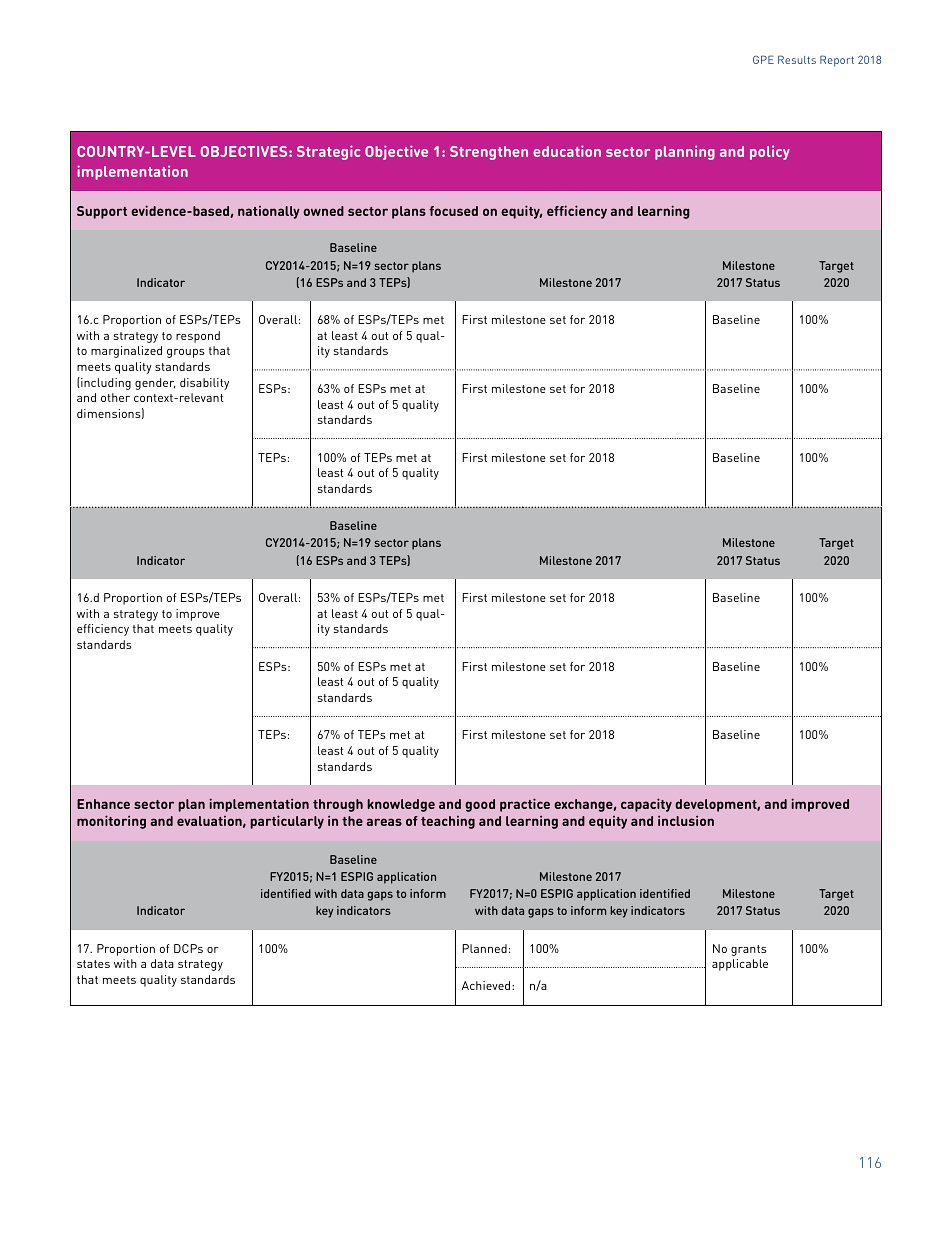  I want to click on disability, so click(204, 384).
